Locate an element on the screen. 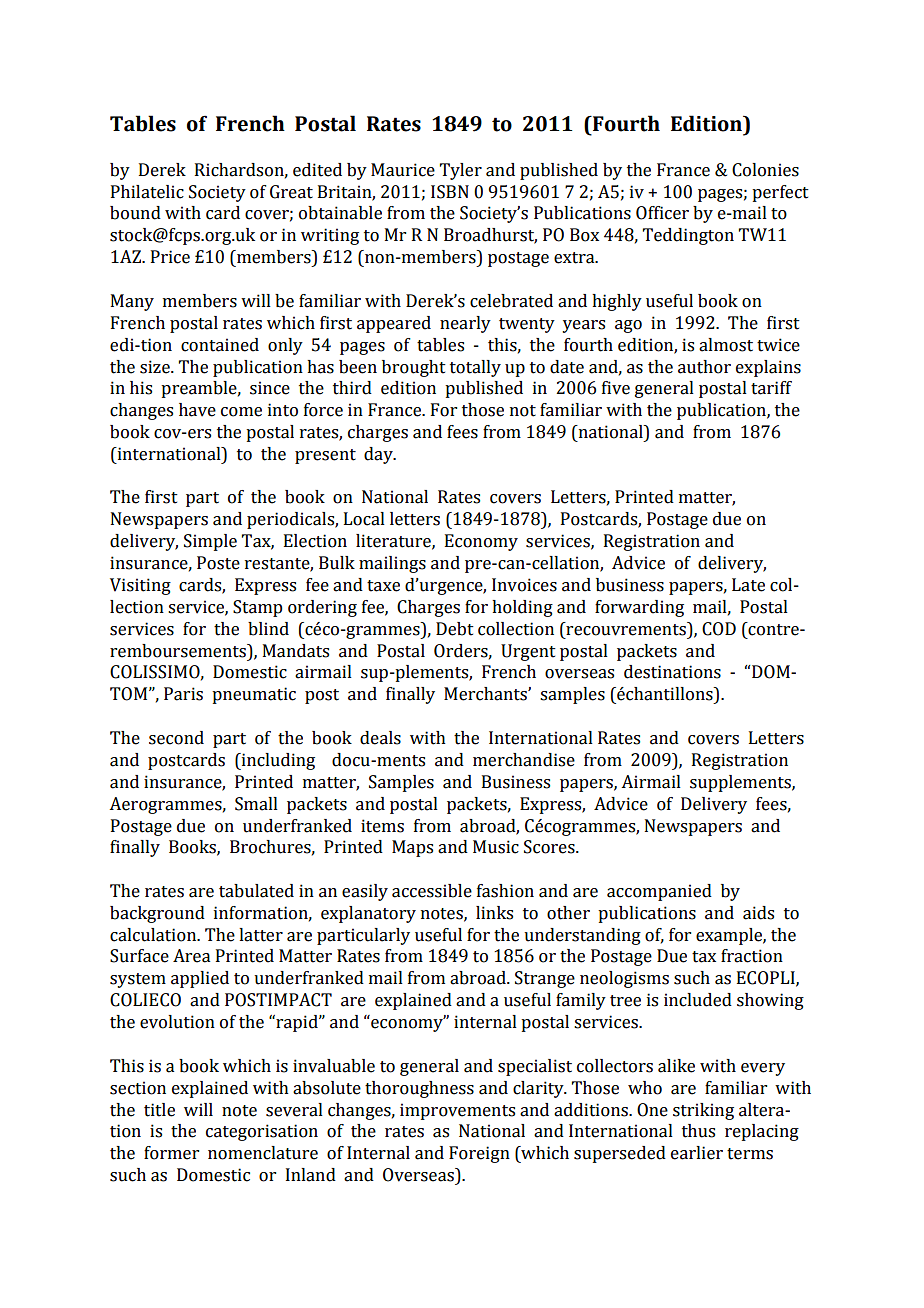  former is located at coordinates (171, 1153).
